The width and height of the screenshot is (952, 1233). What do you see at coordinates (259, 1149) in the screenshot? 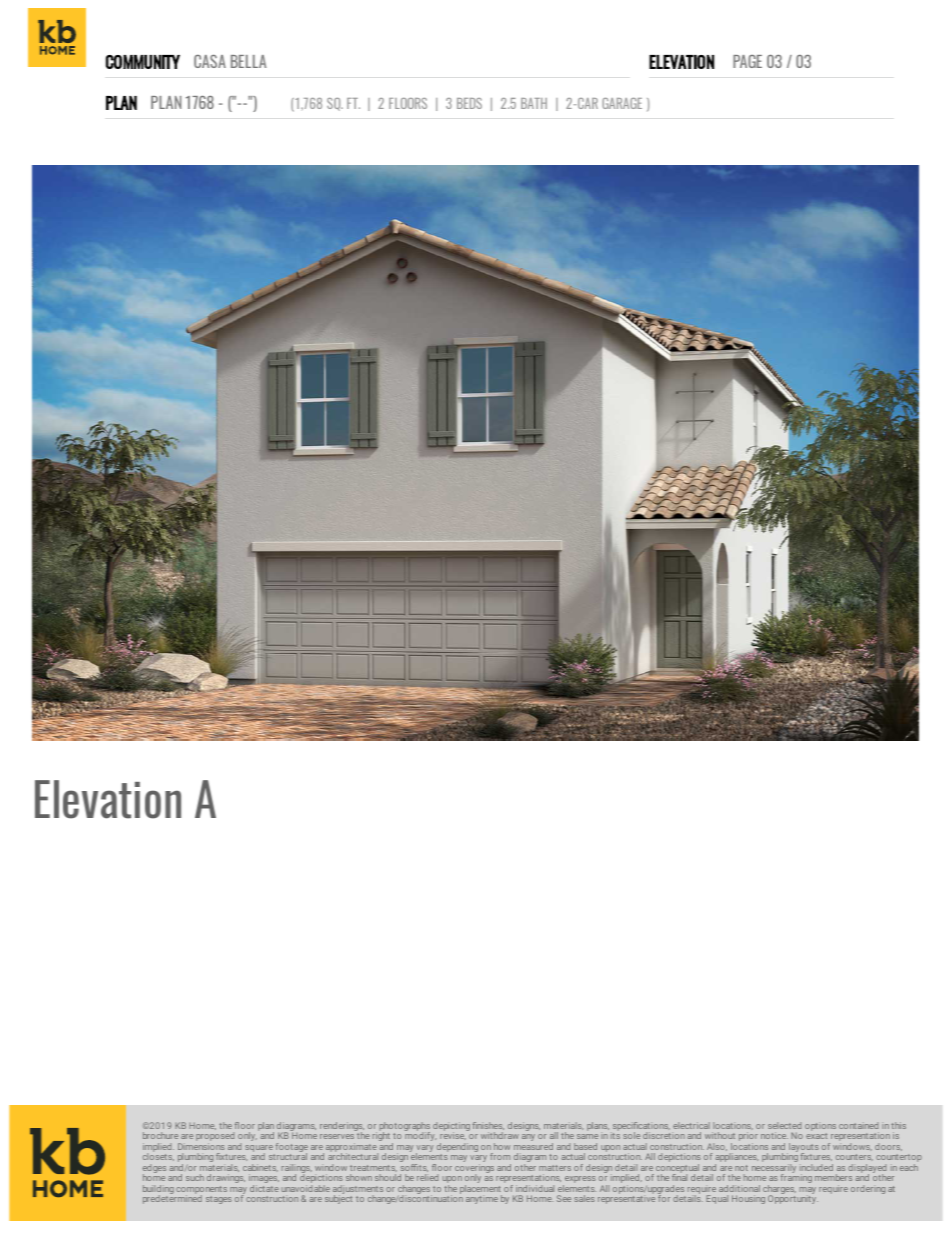
I see `square` at bounding box center [259, 1149].
